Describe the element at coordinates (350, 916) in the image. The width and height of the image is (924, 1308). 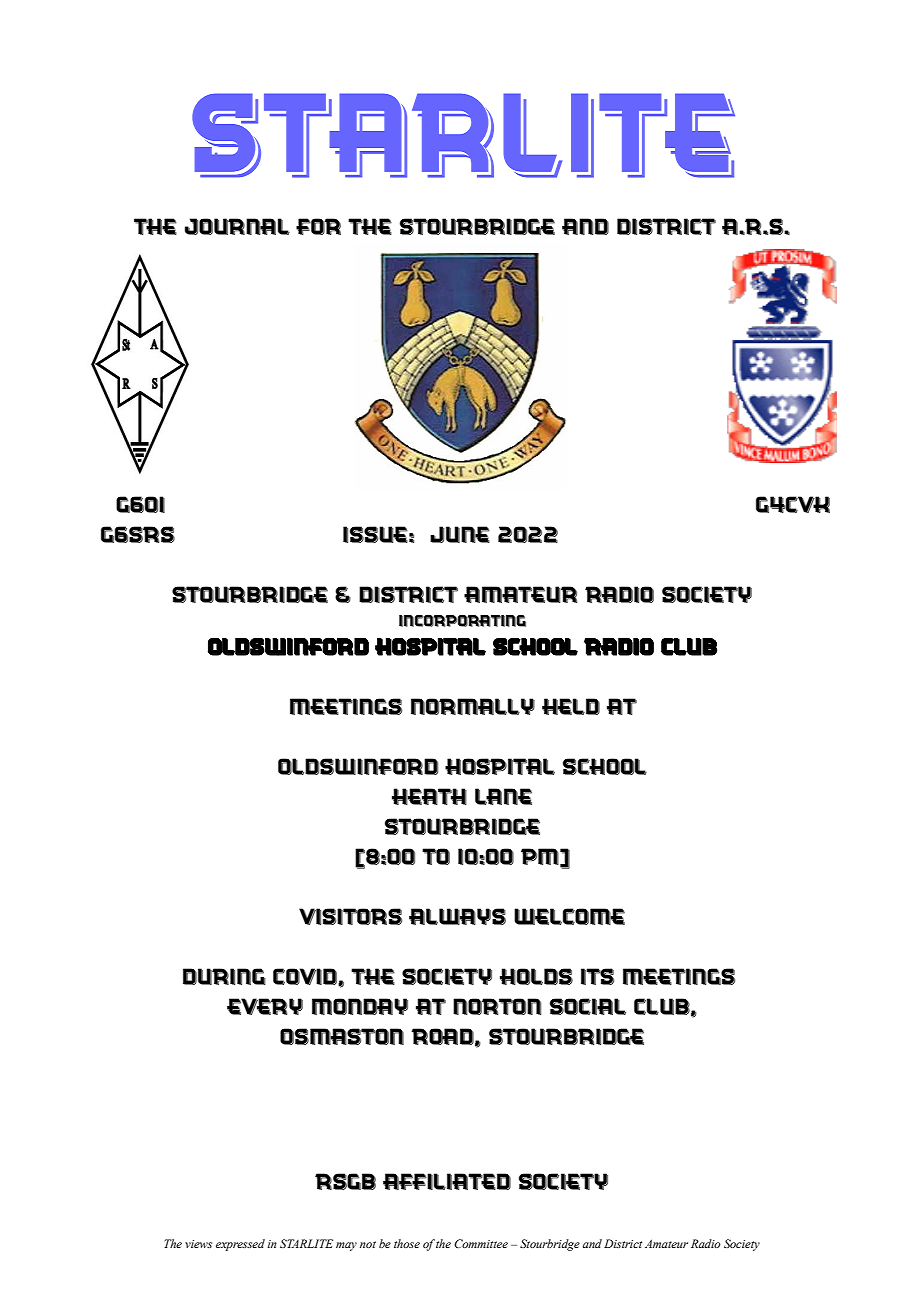
I see `visitors` at that location.
